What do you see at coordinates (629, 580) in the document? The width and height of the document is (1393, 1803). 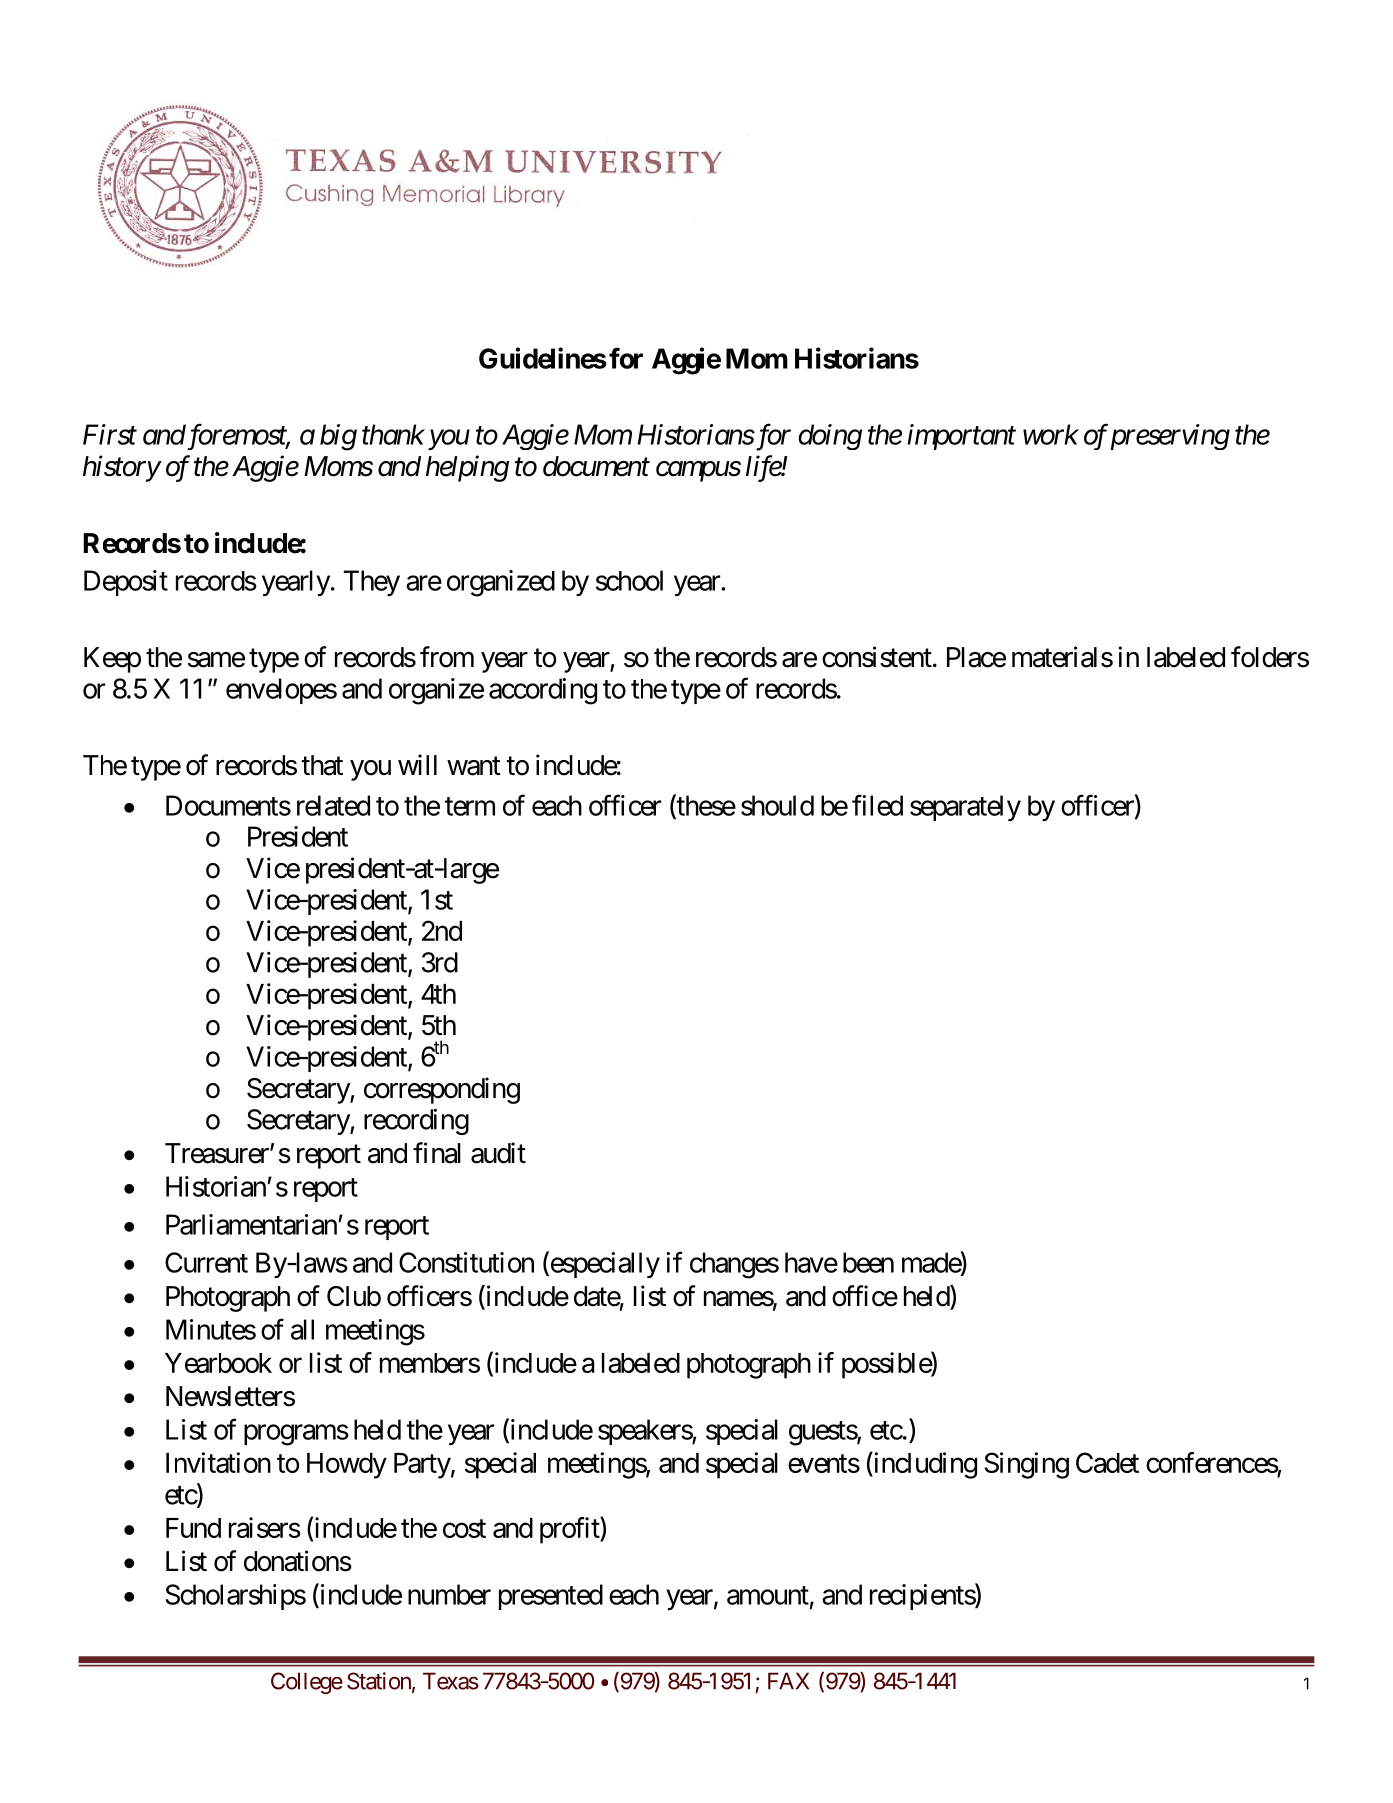 I see `school` at bounding box center [629, 580].
